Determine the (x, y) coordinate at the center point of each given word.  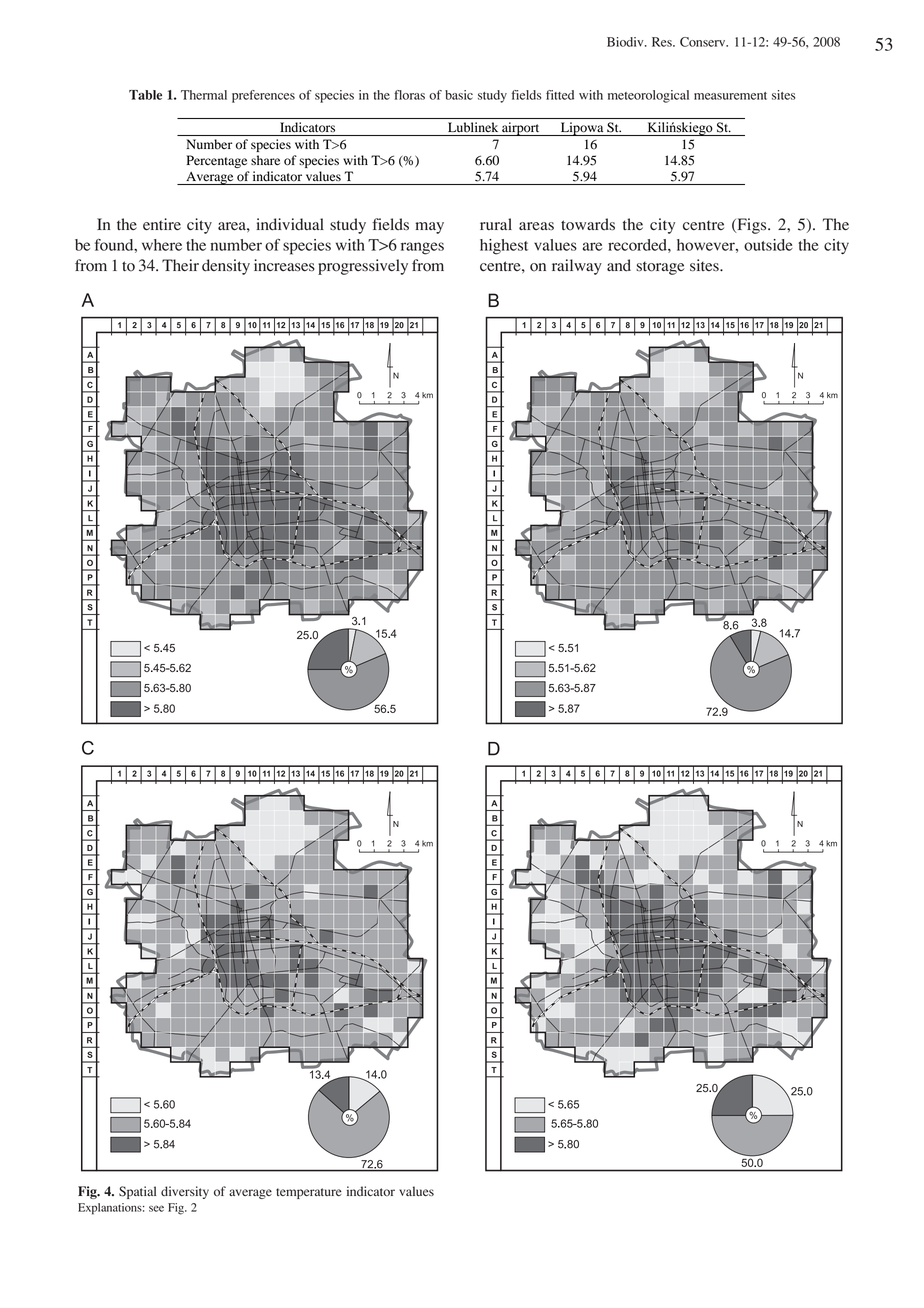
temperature (309, 1193)
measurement (730, 96)
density (226, 267)
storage (660, 268)
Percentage (217, 161)
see (156, 1208)
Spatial (137, 1192)
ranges (422, 248)
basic (459, 95)
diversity (185, 1192)
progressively (363, 267)
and (619, 265)
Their (180, 265)
